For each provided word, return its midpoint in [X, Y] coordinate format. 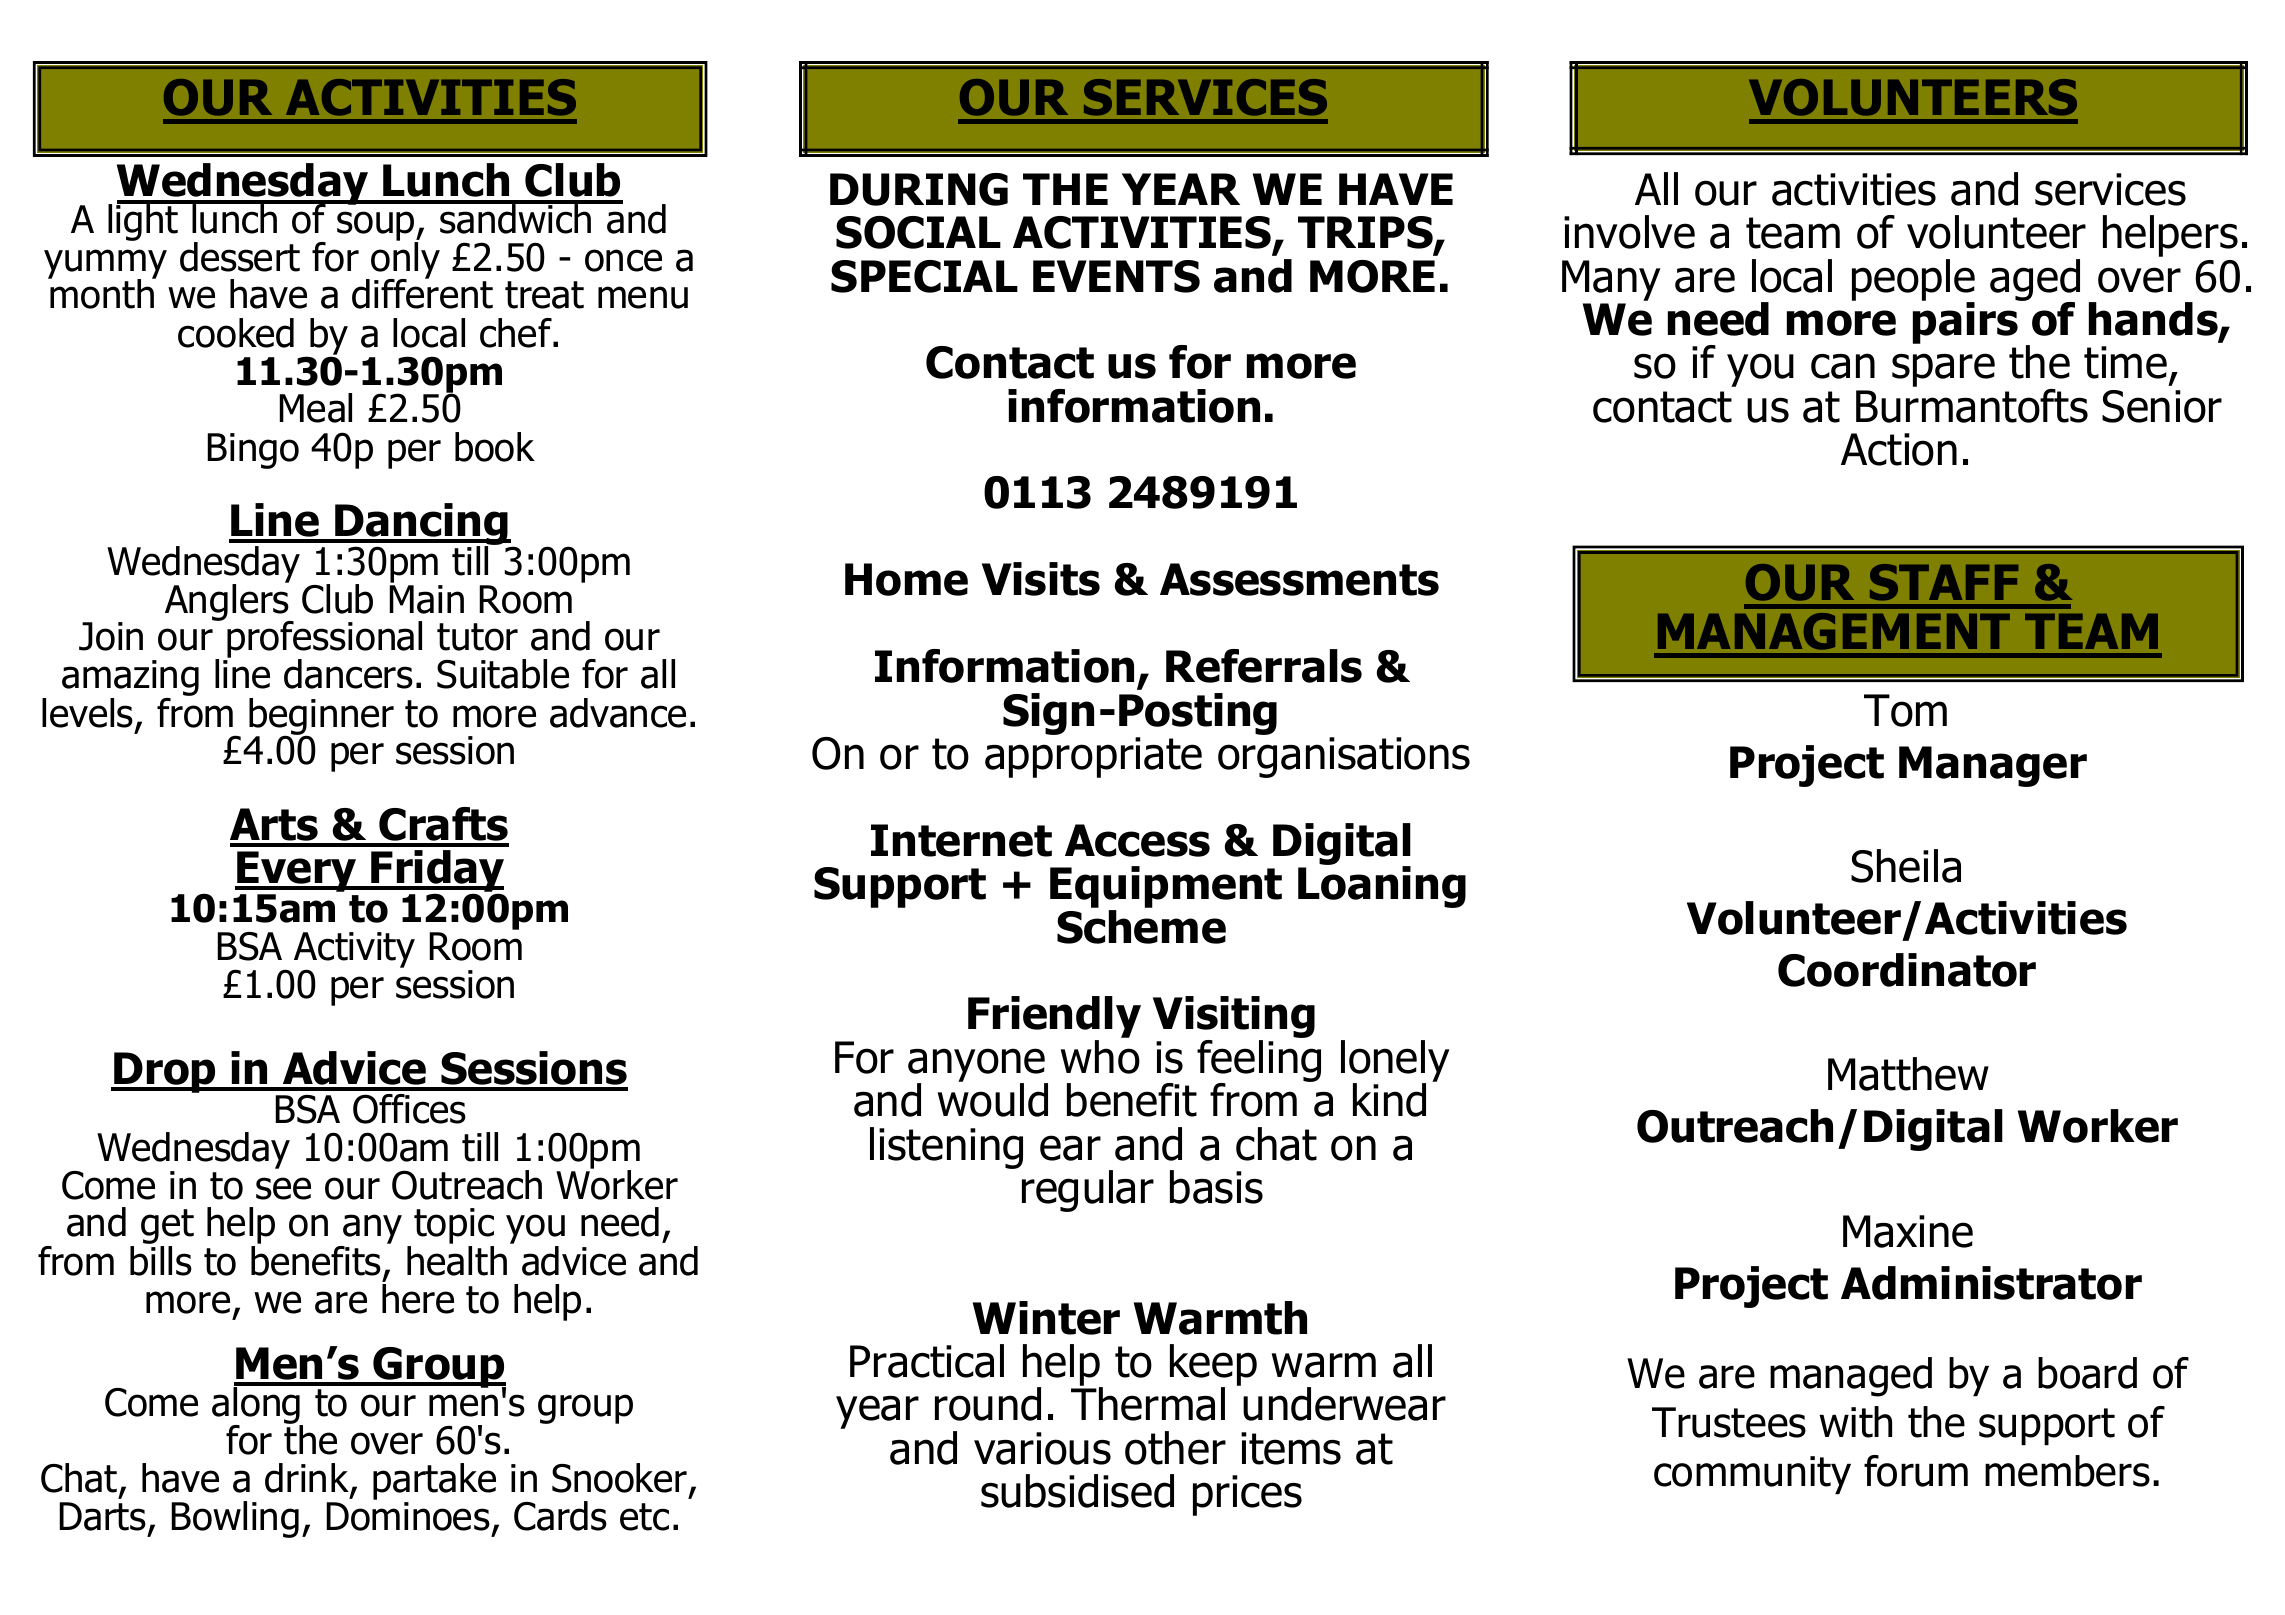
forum [1916, 1471]
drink [308, 1479]
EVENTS [1116, 276]
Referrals [1264, 666]
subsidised [1077, 1491]
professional [323, 641]
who [1100, 1057]
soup [377, 227]
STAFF [1944, 582]
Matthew [1908, 1074]
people [1913, 281]
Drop [165, 1072]
